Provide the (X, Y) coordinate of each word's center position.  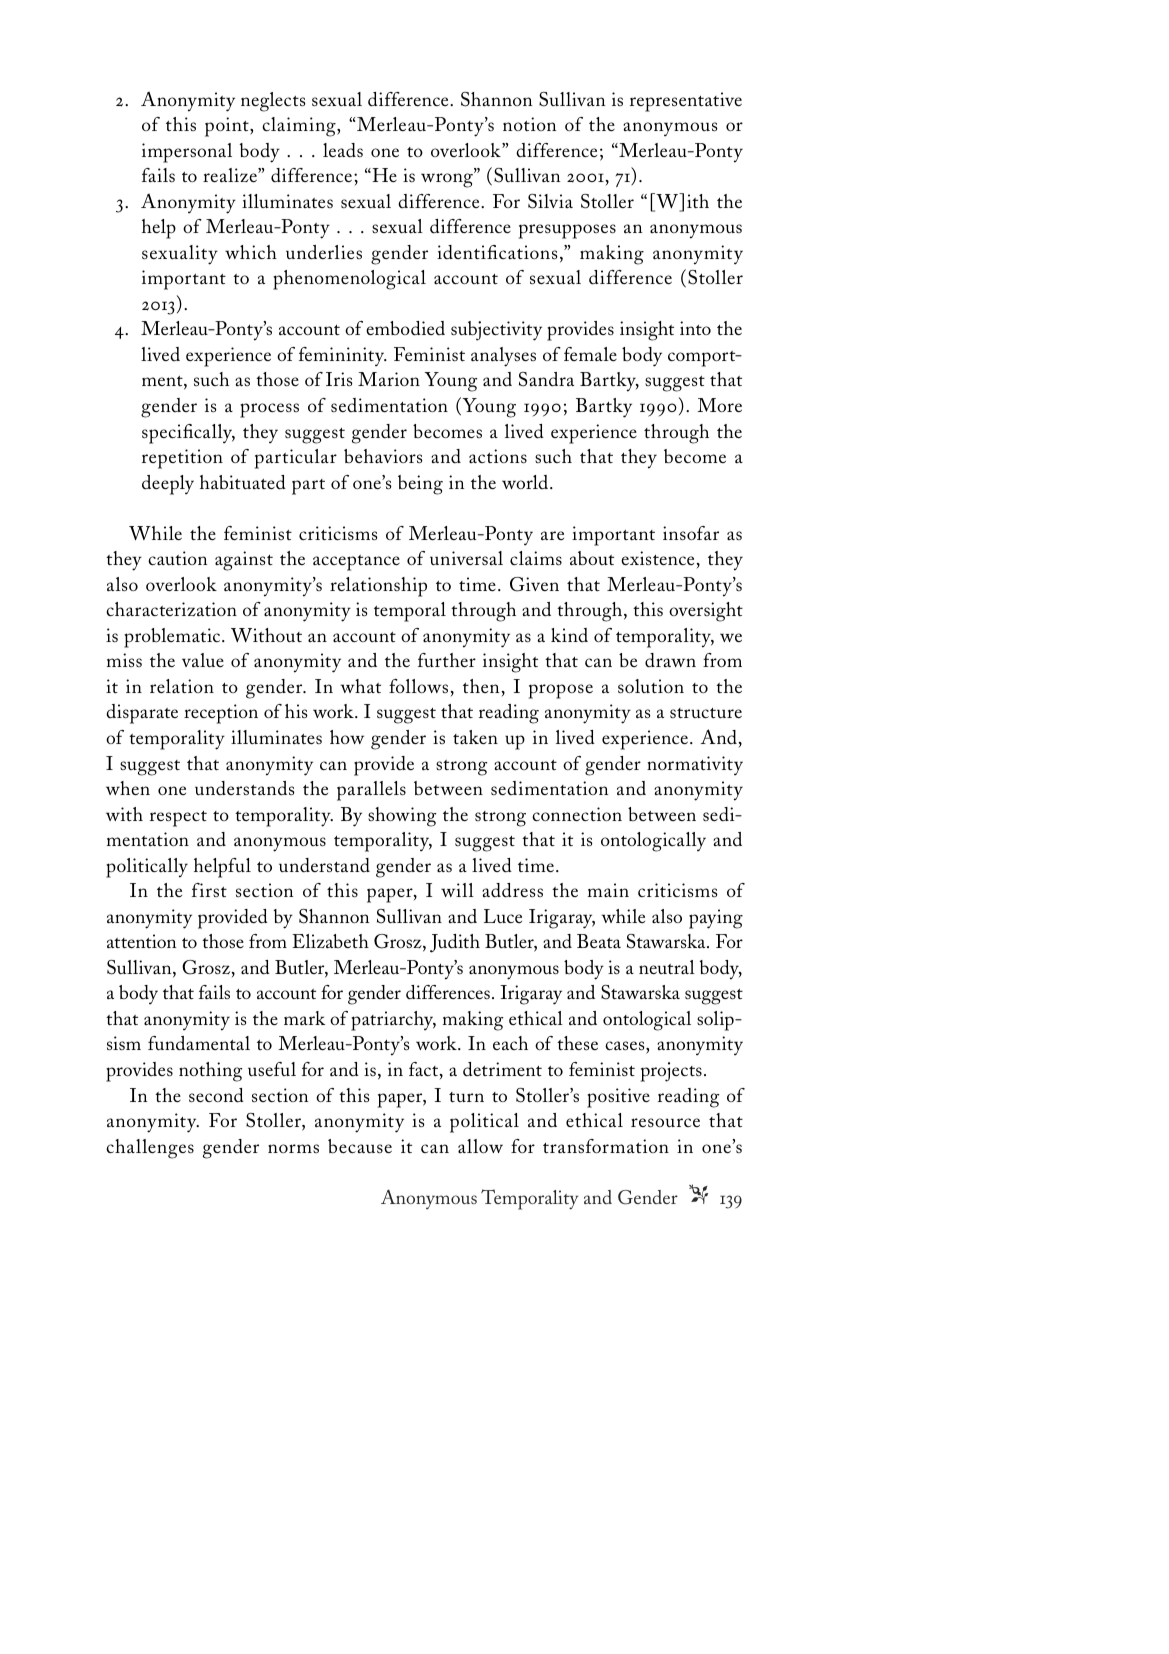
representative (686, 102)
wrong (448, 180)
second (216, 1095)
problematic (173, 638)
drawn (670, 660)
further (447, 660)
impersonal (187, 153)
